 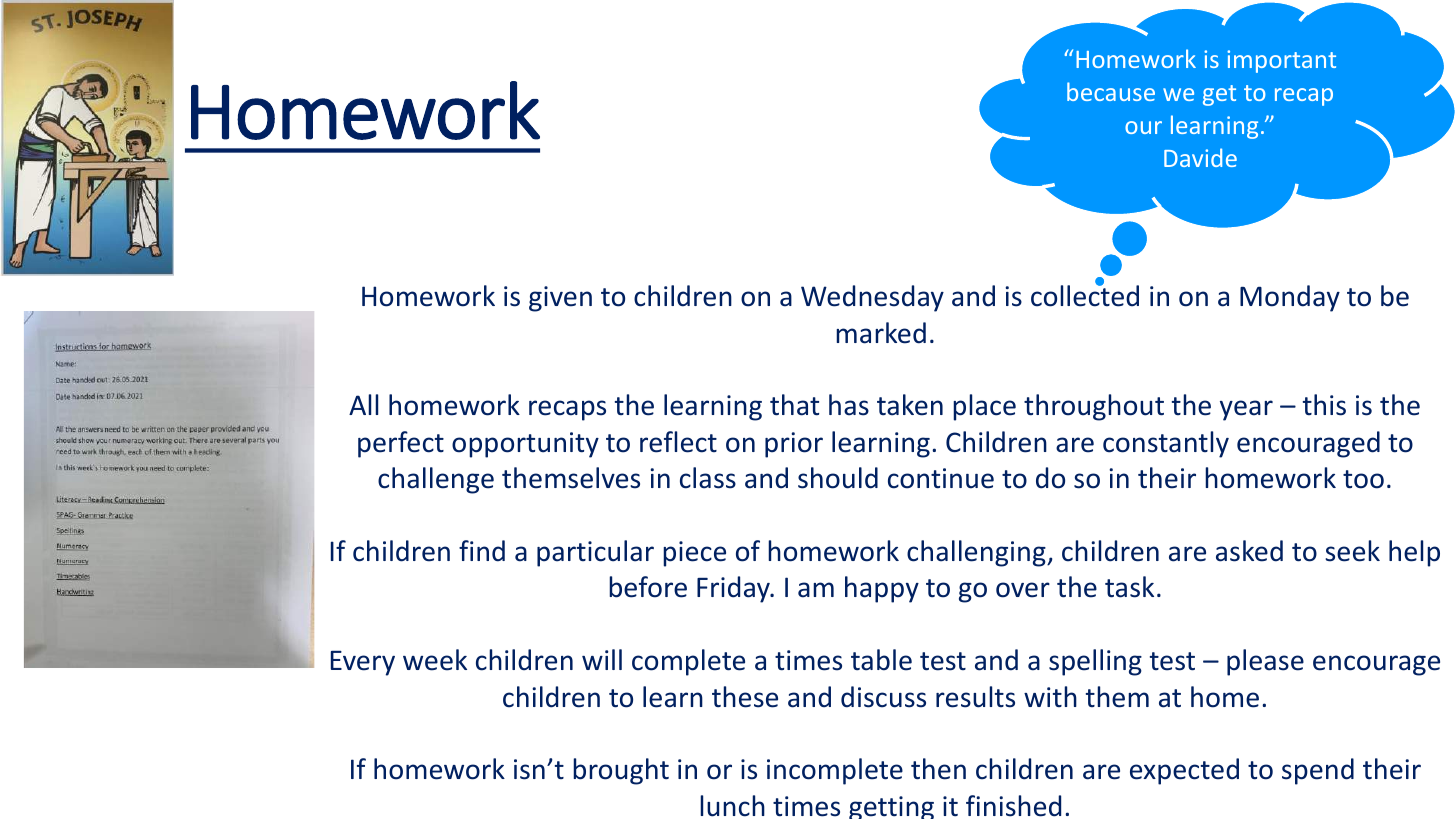 What do you see at coordinates (621, 771) in the page?
I see `brought` at bounding box center [621, 771].
